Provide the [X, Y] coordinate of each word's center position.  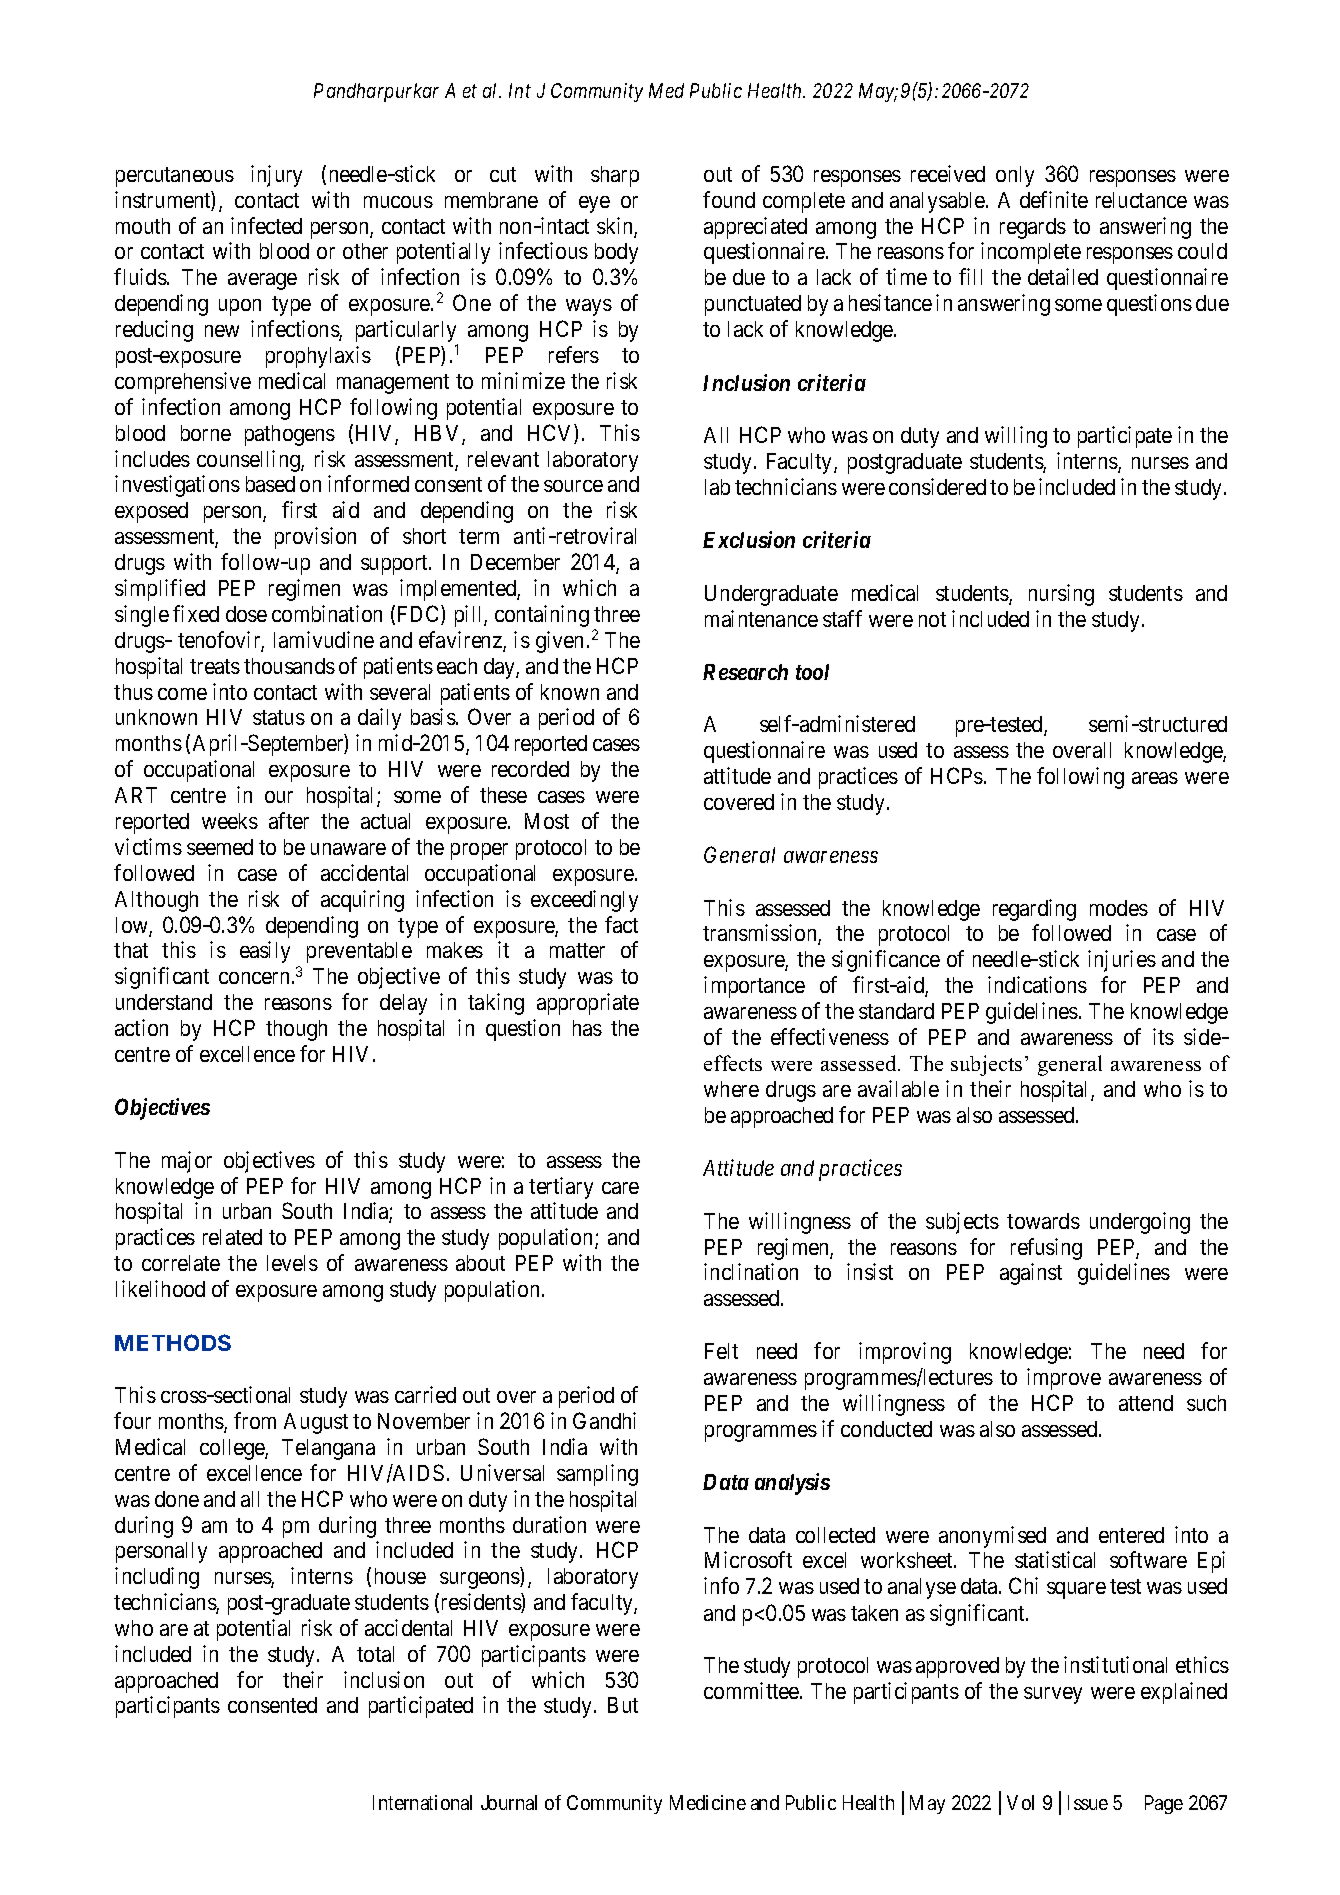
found [729, 199]
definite [1054, 199]
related [232, 1237]
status [279, 717]
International [422, 1802]
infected [266, 225]
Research [745, 672]
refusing [1046, 1249]
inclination [751, 1271]
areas [1155, 778]
